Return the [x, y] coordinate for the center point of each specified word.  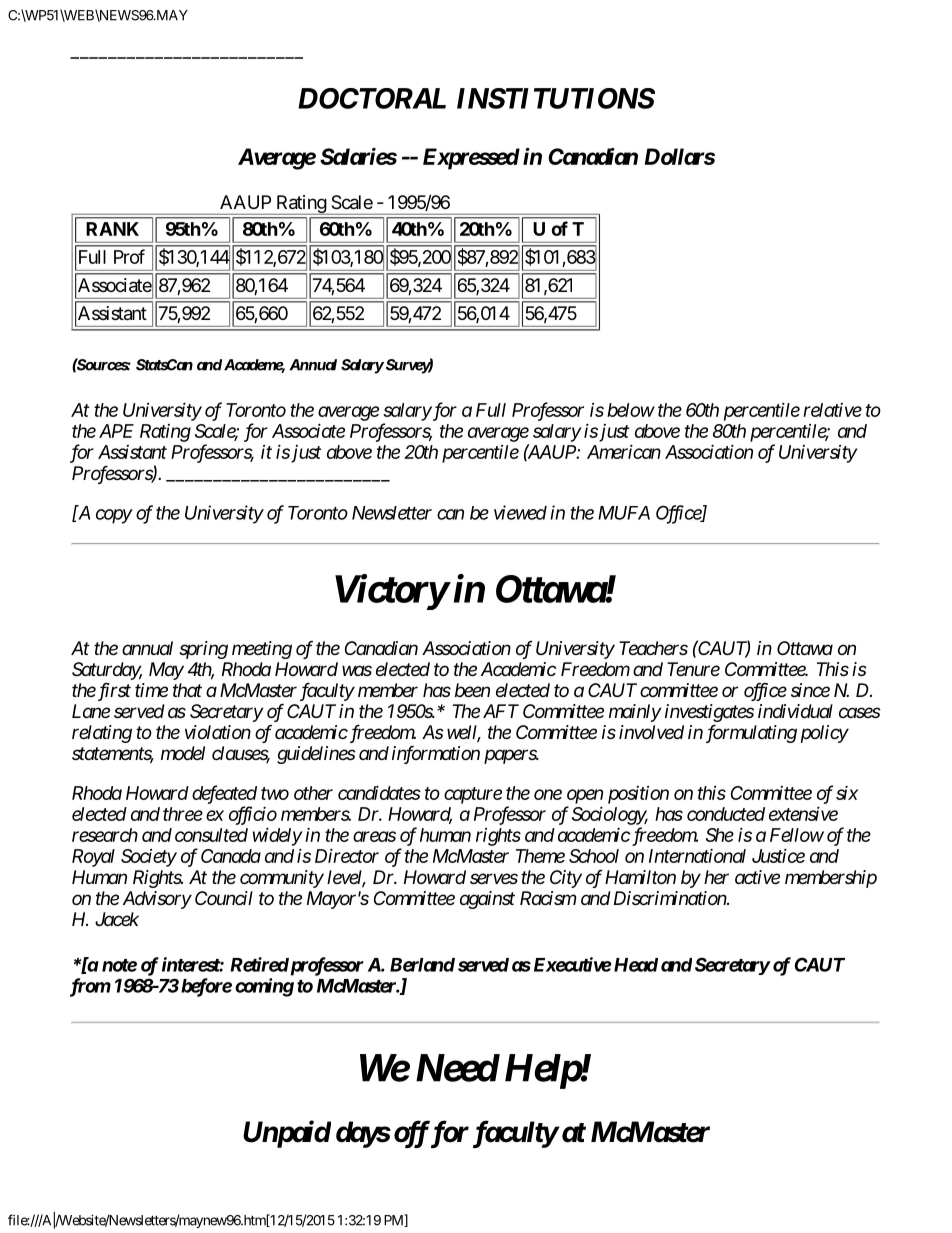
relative [832, 410]
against [487, 900]
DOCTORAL [372, 98]
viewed [520, 512]
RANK [112, 229]
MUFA [624, 513]
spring [203, 650]
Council [224, 898]
